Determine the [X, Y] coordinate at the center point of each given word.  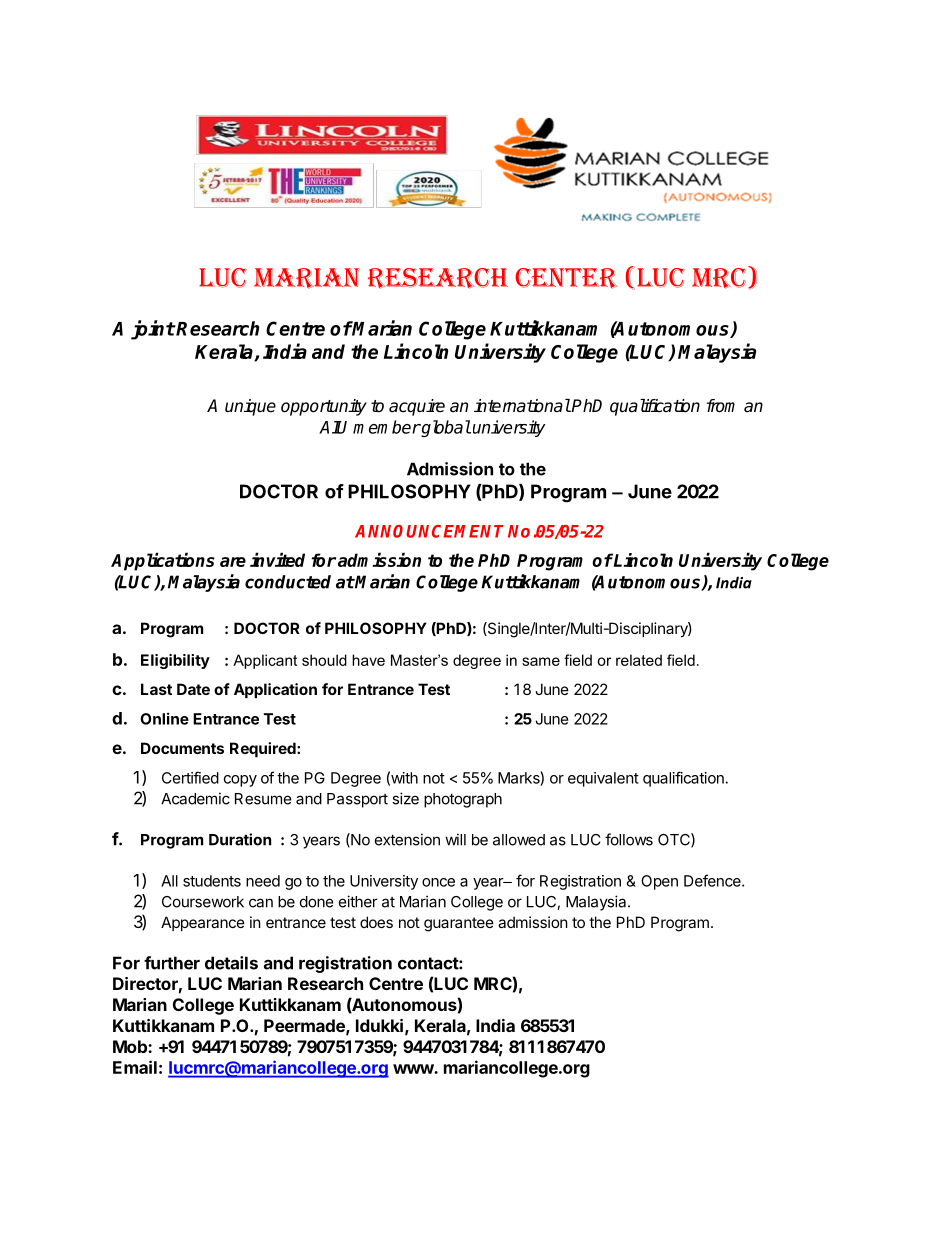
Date [193, 689]
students [212, 881]
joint [153, 330]
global [445, 428]
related [639, 660]
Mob [131, 1046]
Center [566, 278]
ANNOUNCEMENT [429, 531]
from [721, 406]
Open [659, 882]
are [233, 562]
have [368, 660]
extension [407, 839]
